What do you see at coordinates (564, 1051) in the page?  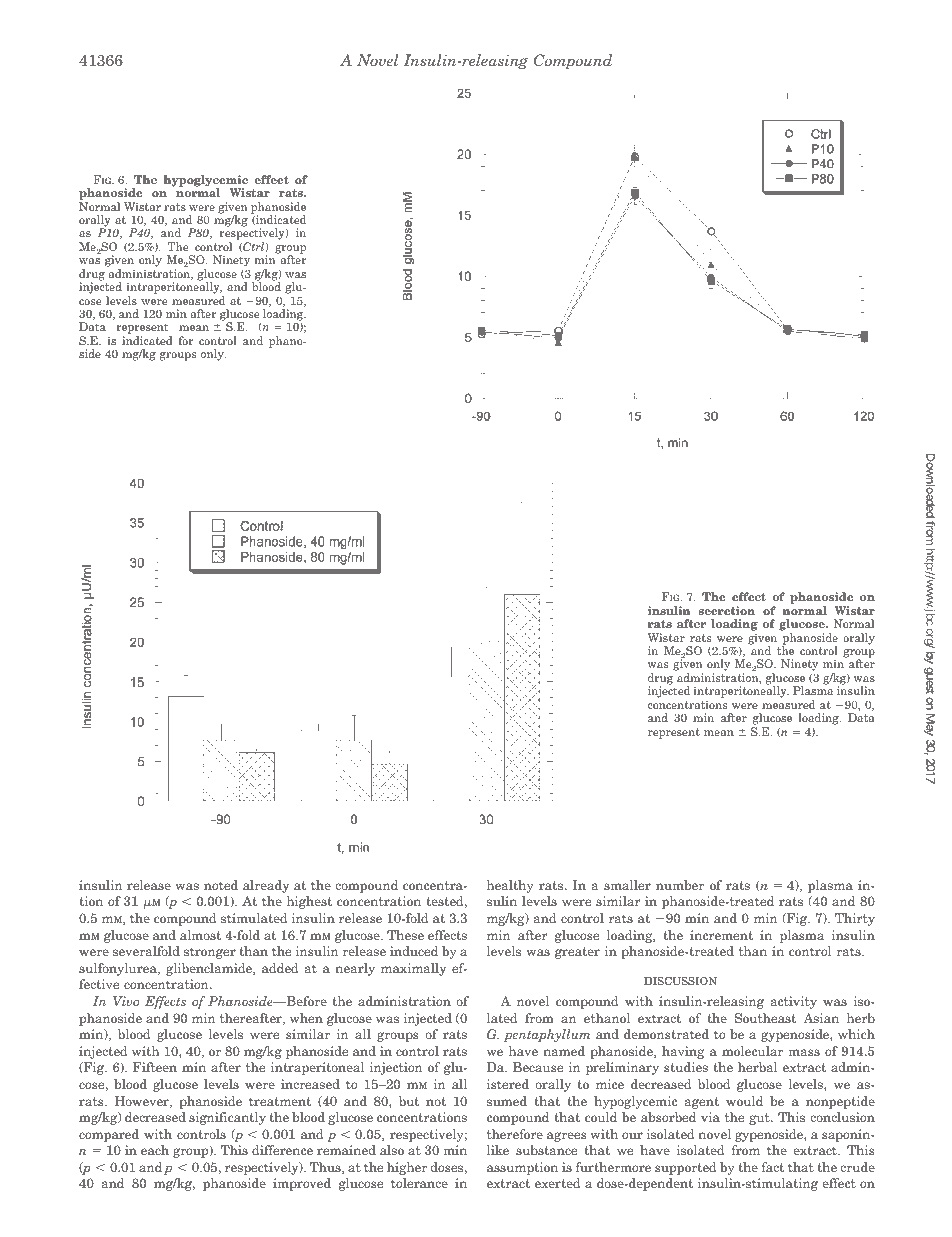 I see `named` at bounding box center [564, 1051].
